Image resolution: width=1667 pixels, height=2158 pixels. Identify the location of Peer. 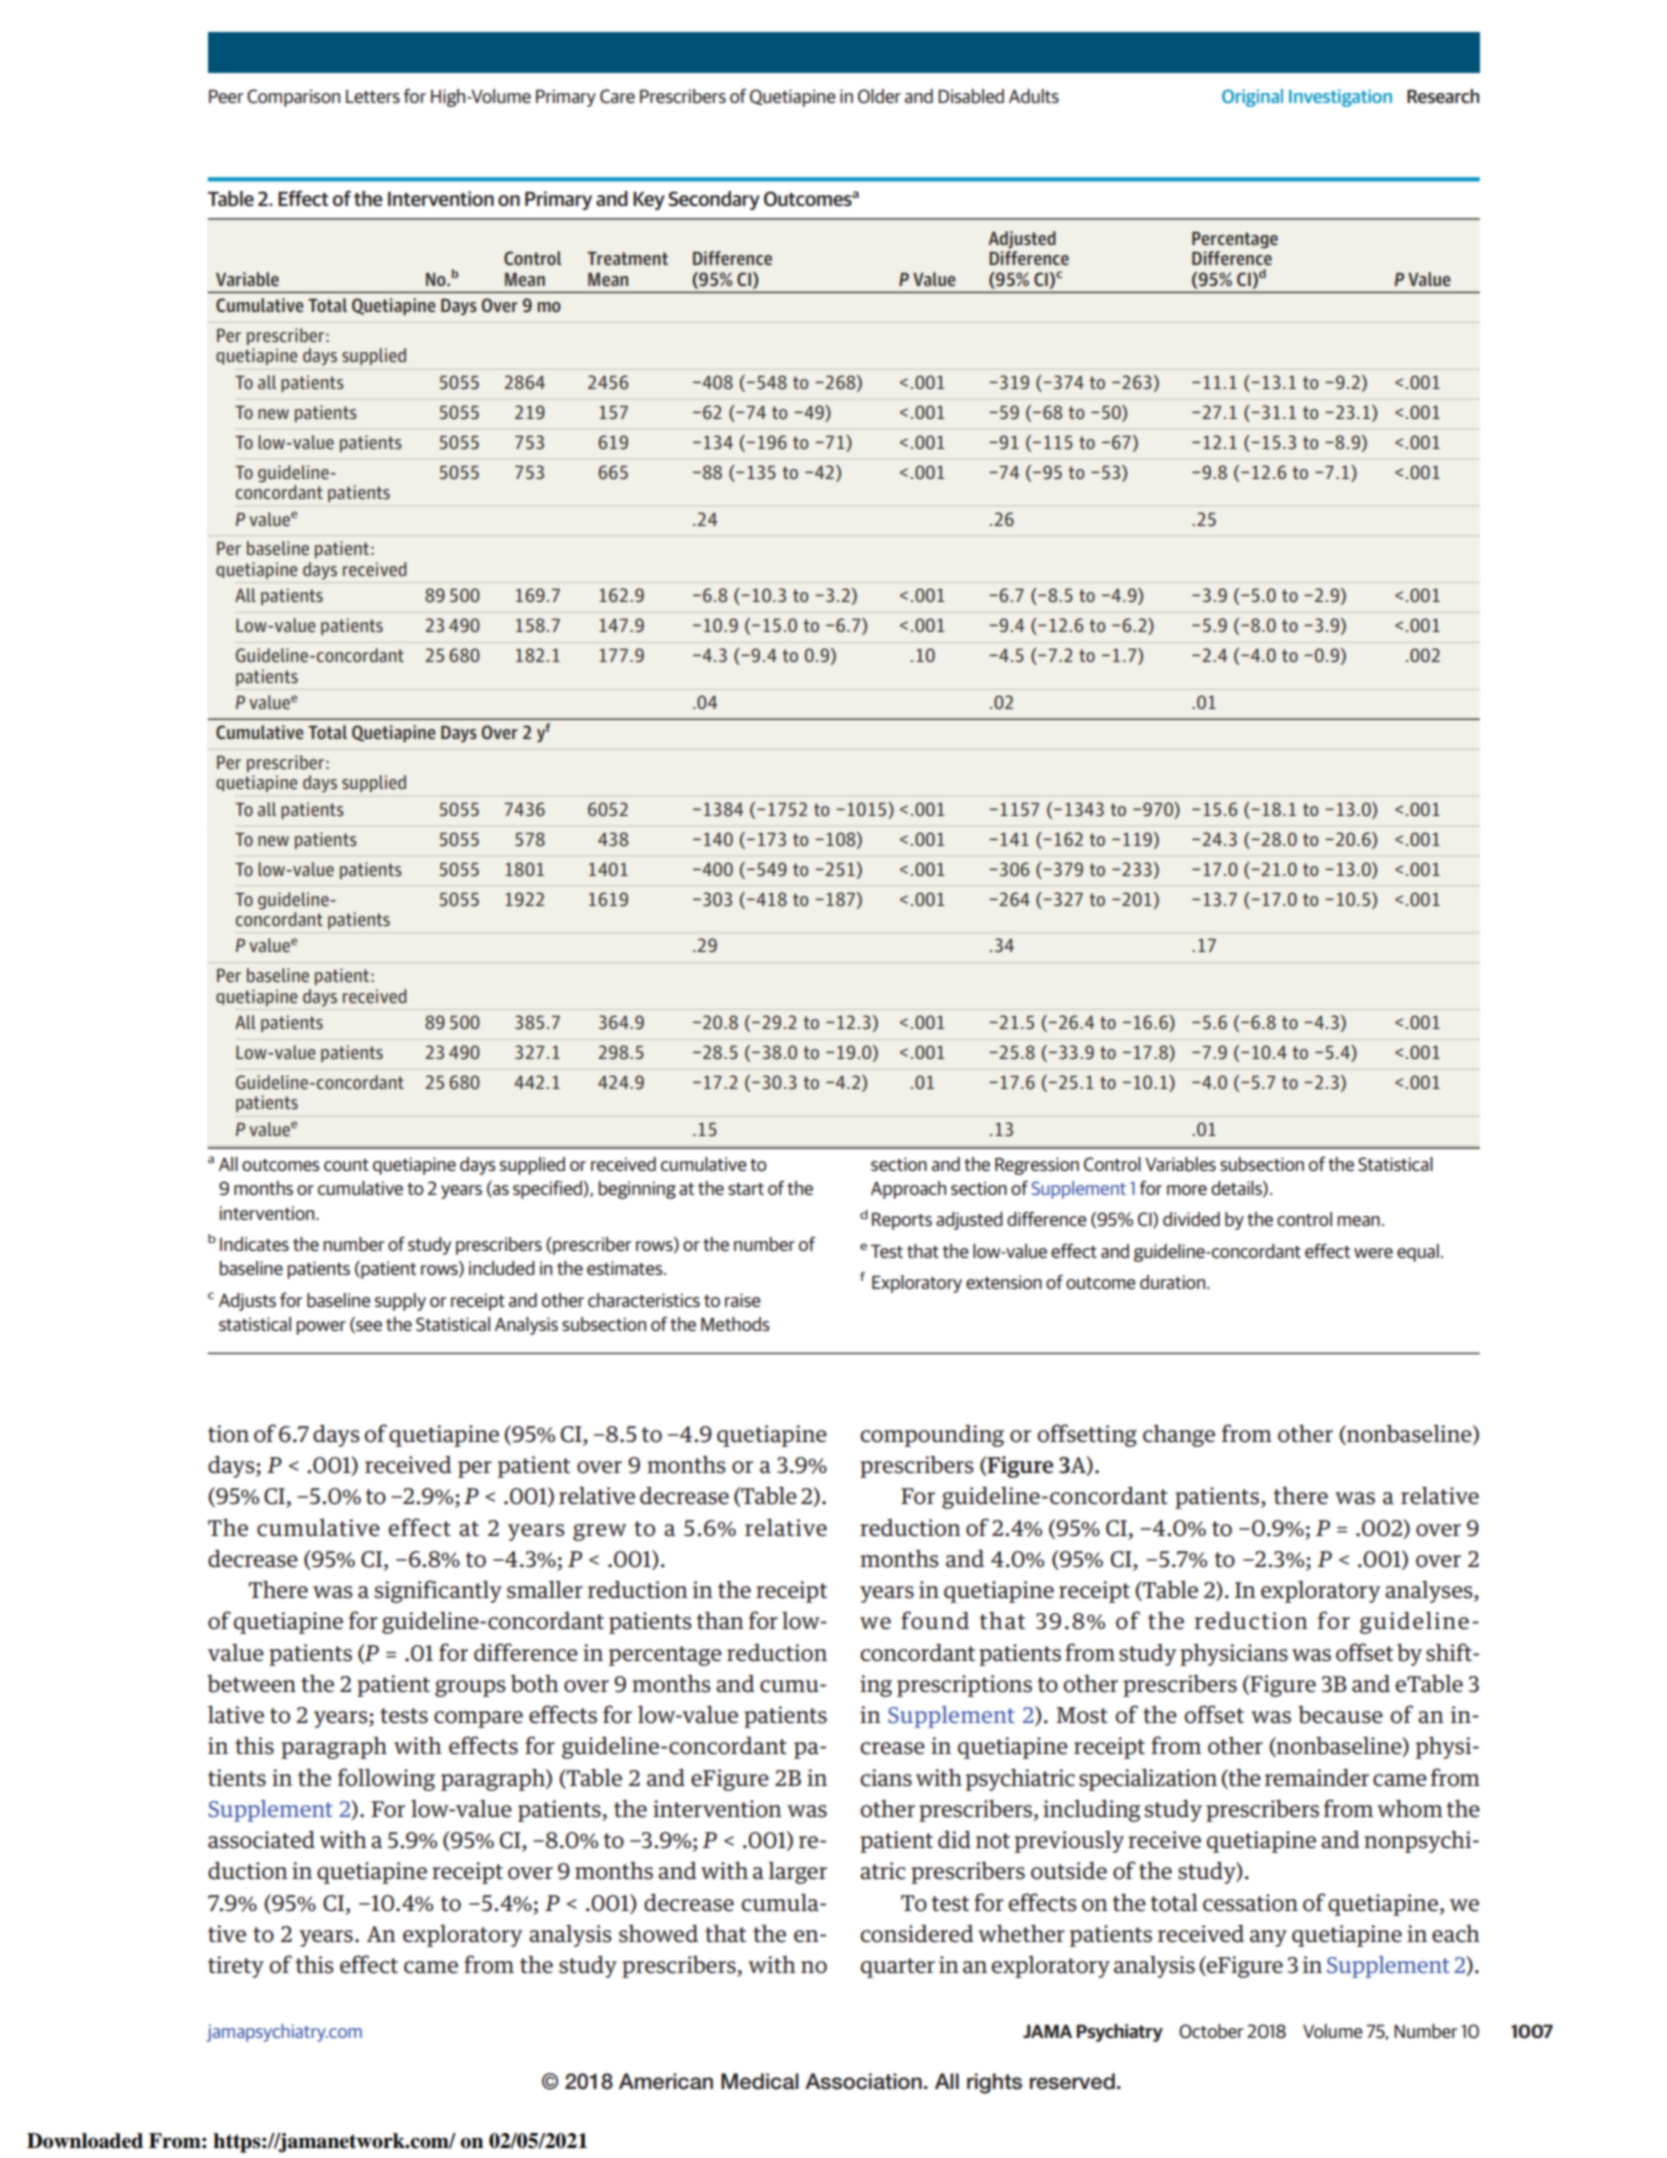
(226, 96).
